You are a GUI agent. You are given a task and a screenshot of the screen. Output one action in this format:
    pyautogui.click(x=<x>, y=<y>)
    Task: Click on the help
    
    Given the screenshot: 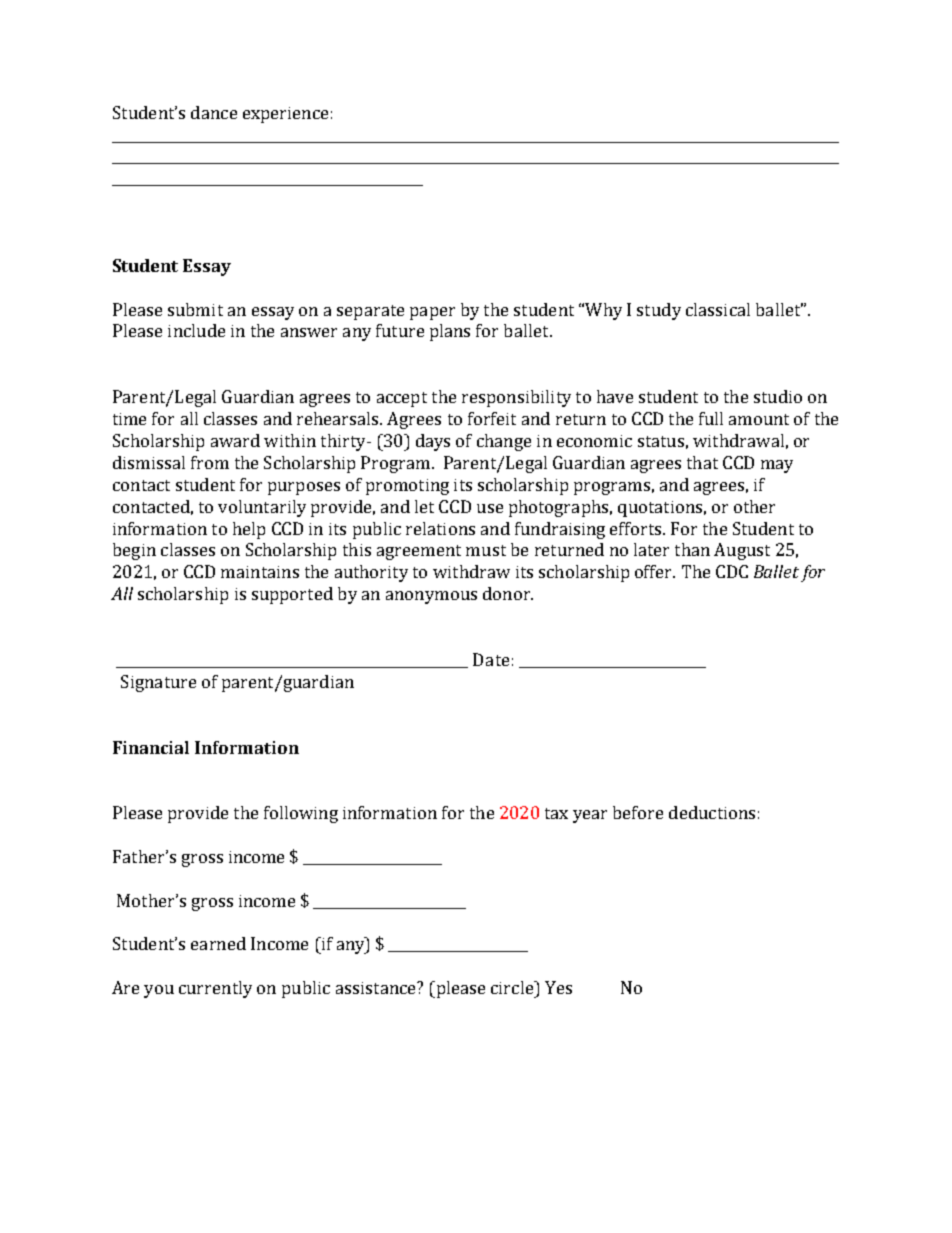 What is the action you would take?
    pyautogui.click(x=249, y=530)
